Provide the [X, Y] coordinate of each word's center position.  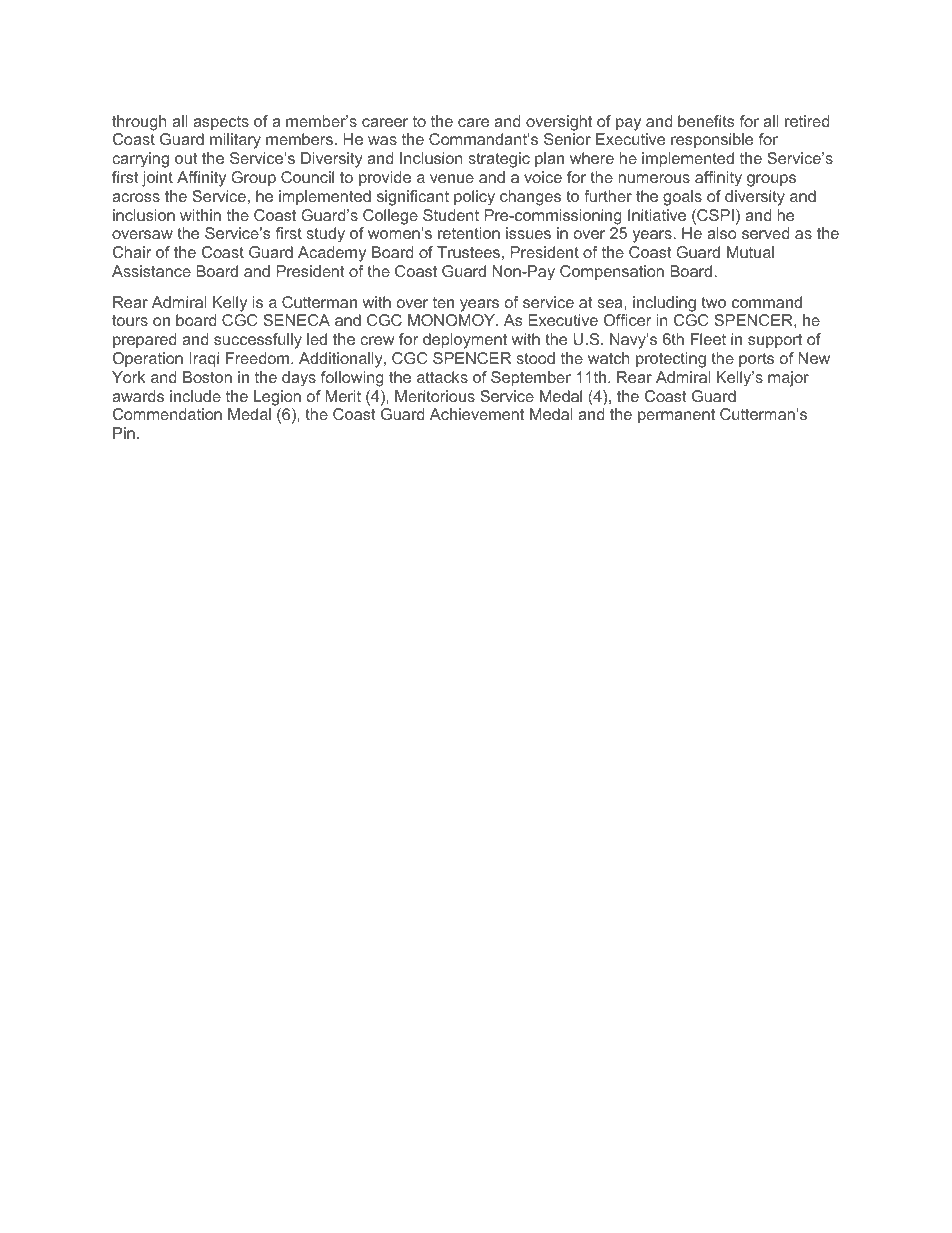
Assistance [151, 271]
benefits [706, 121]
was [382, 140]
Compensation [612, 273]
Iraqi [204, 360]
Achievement [477, 414]
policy [474, 198]
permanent [676, 416]
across [136, 197]
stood [536, 358]
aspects [221, 123]
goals [682, 198]
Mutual [750, 252]
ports [756, 360]
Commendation [167, 414]
